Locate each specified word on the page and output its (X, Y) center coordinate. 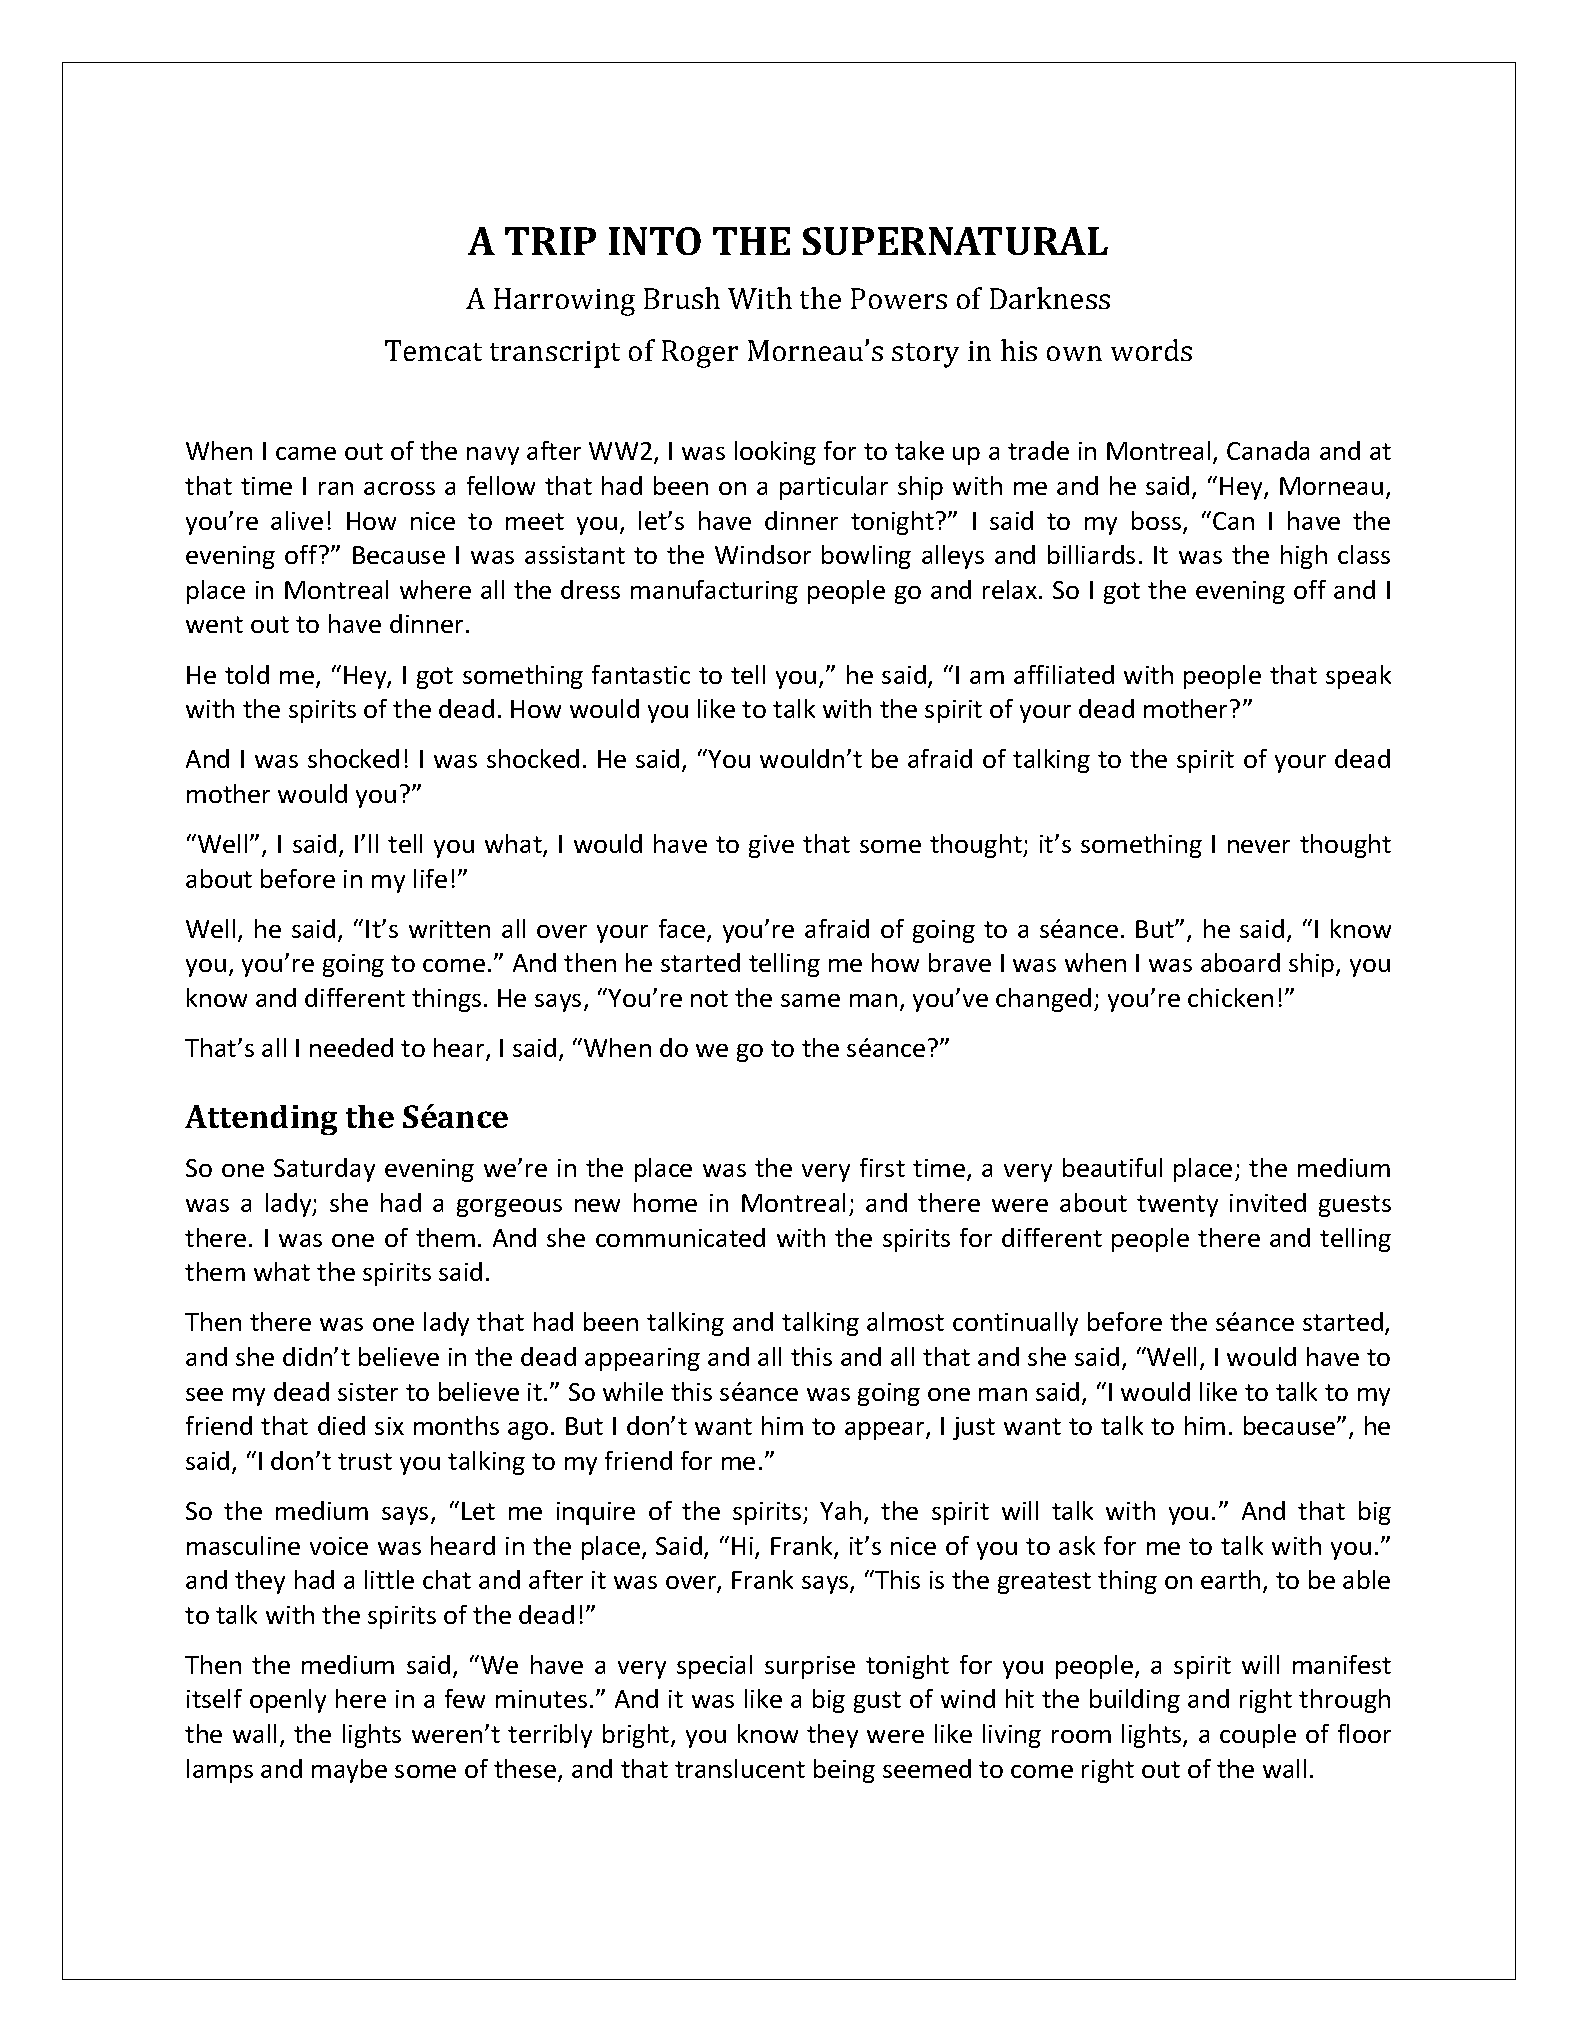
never (1259, 846)
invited (1268, 1202)
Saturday (324, 1170)
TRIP (550, 241)
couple (1258, 1736)
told (247, 674)
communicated (680, 1237)
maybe (349, 1771)
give (771, 846)
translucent (740, 1768)
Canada (1268, 450)
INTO (655, 241)
